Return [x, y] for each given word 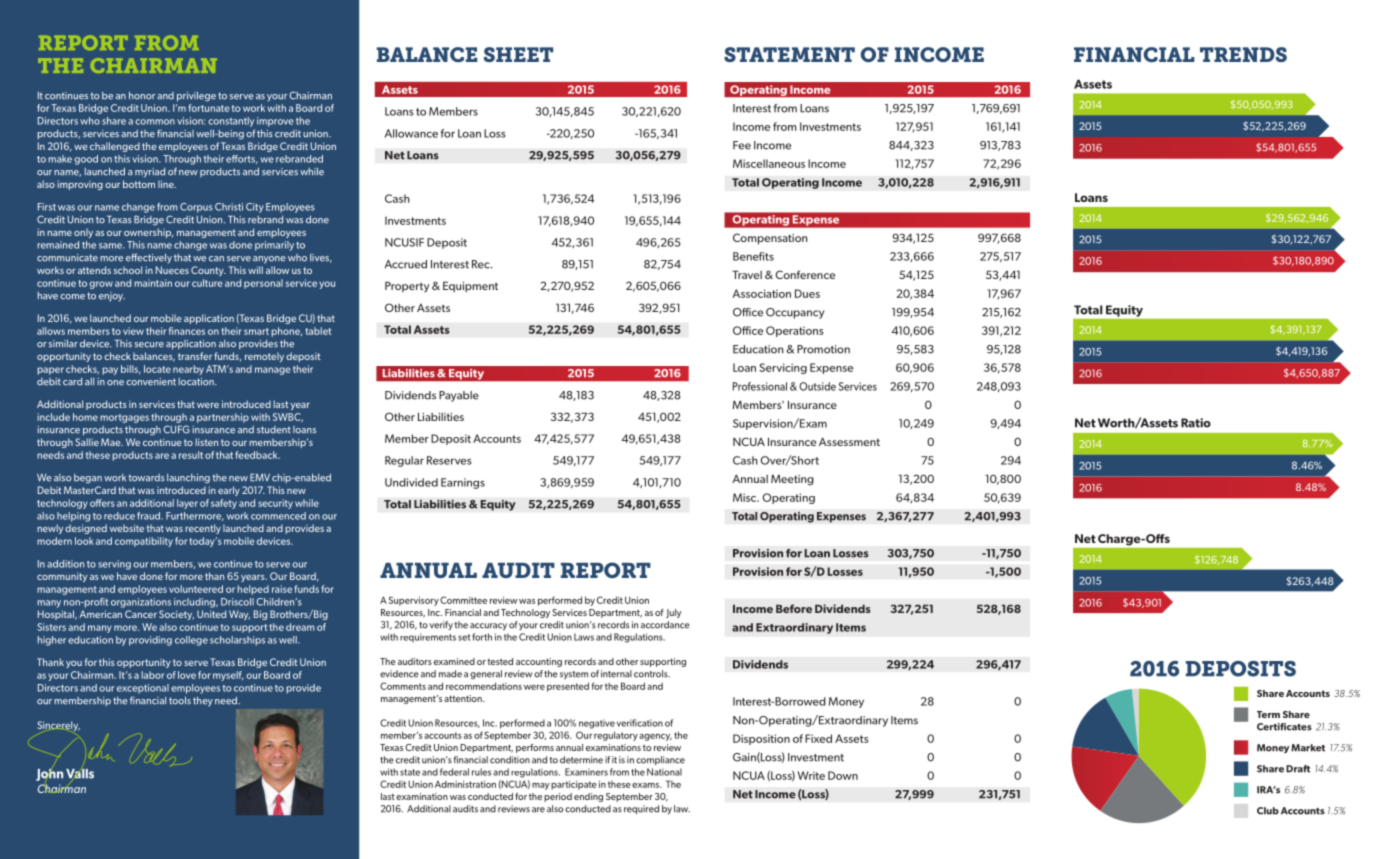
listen [207, 442]
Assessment [849, 441]
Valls [80, 774]
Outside [817, 386]
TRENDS [1243, 54]
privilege [196, 97]
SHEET [518, 54]
